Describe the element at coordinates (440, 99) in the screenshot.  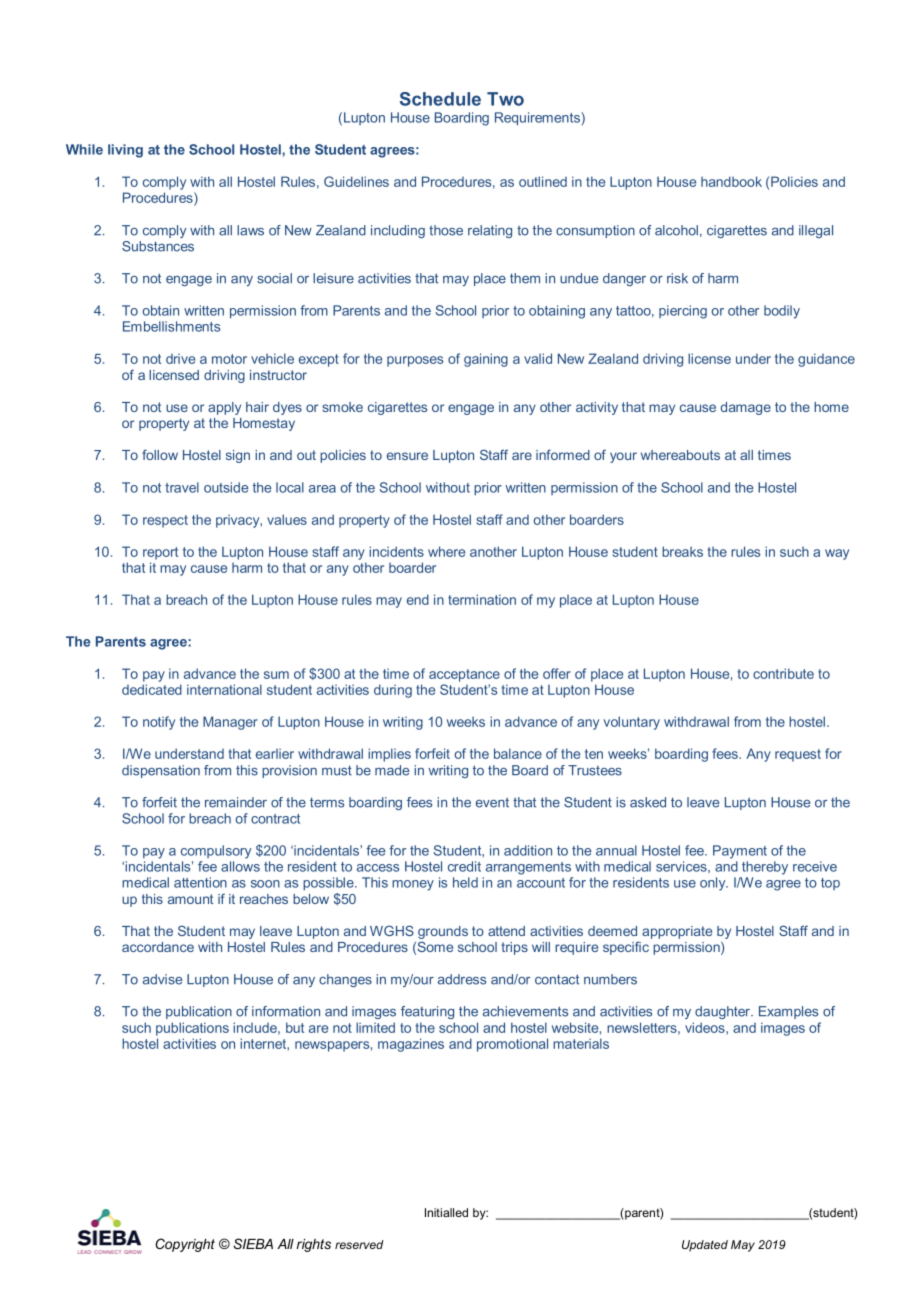
I see `Schedule` at that location.
